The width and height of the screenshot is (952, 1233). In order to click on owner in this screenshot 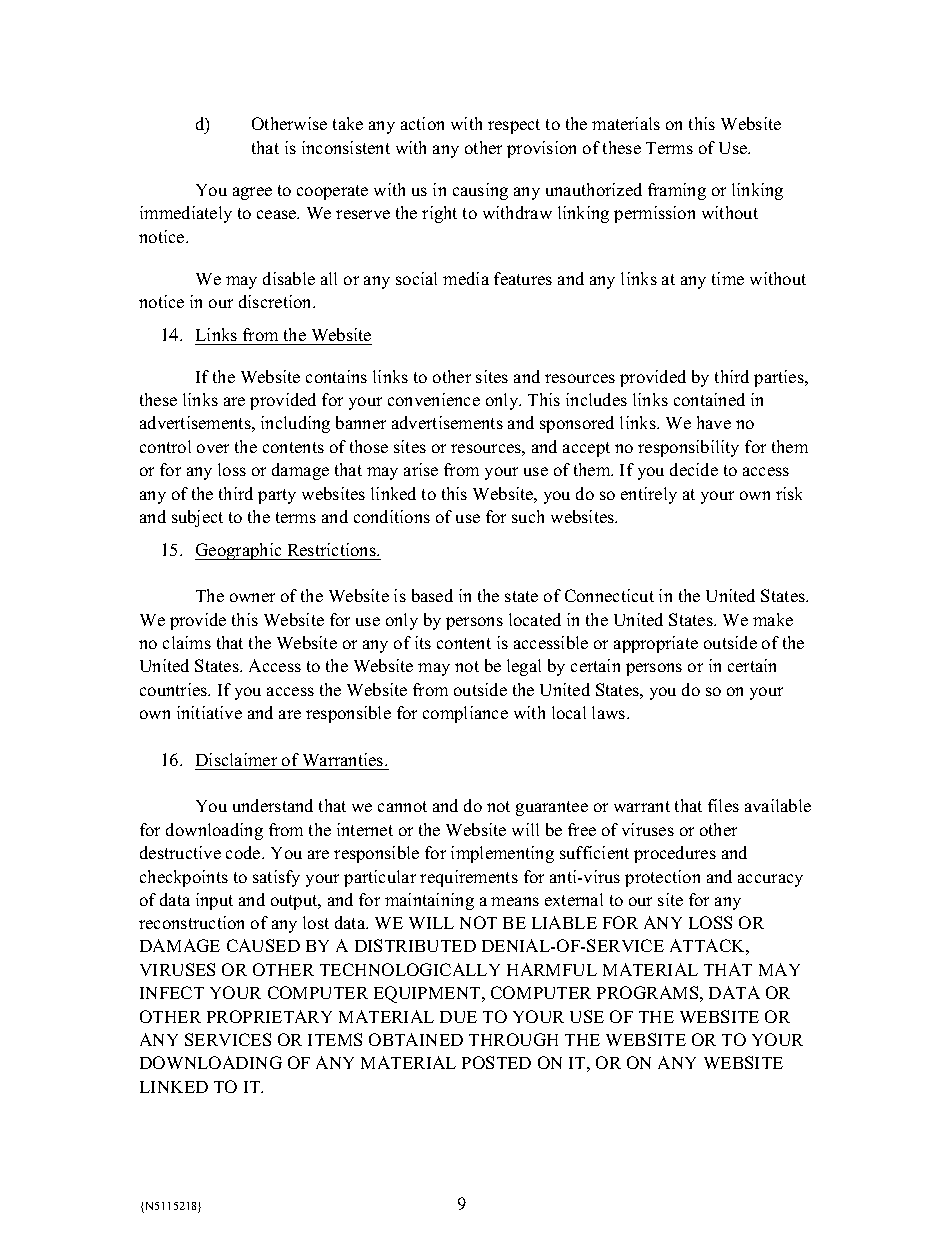, I will do `click(252, 597)`.
